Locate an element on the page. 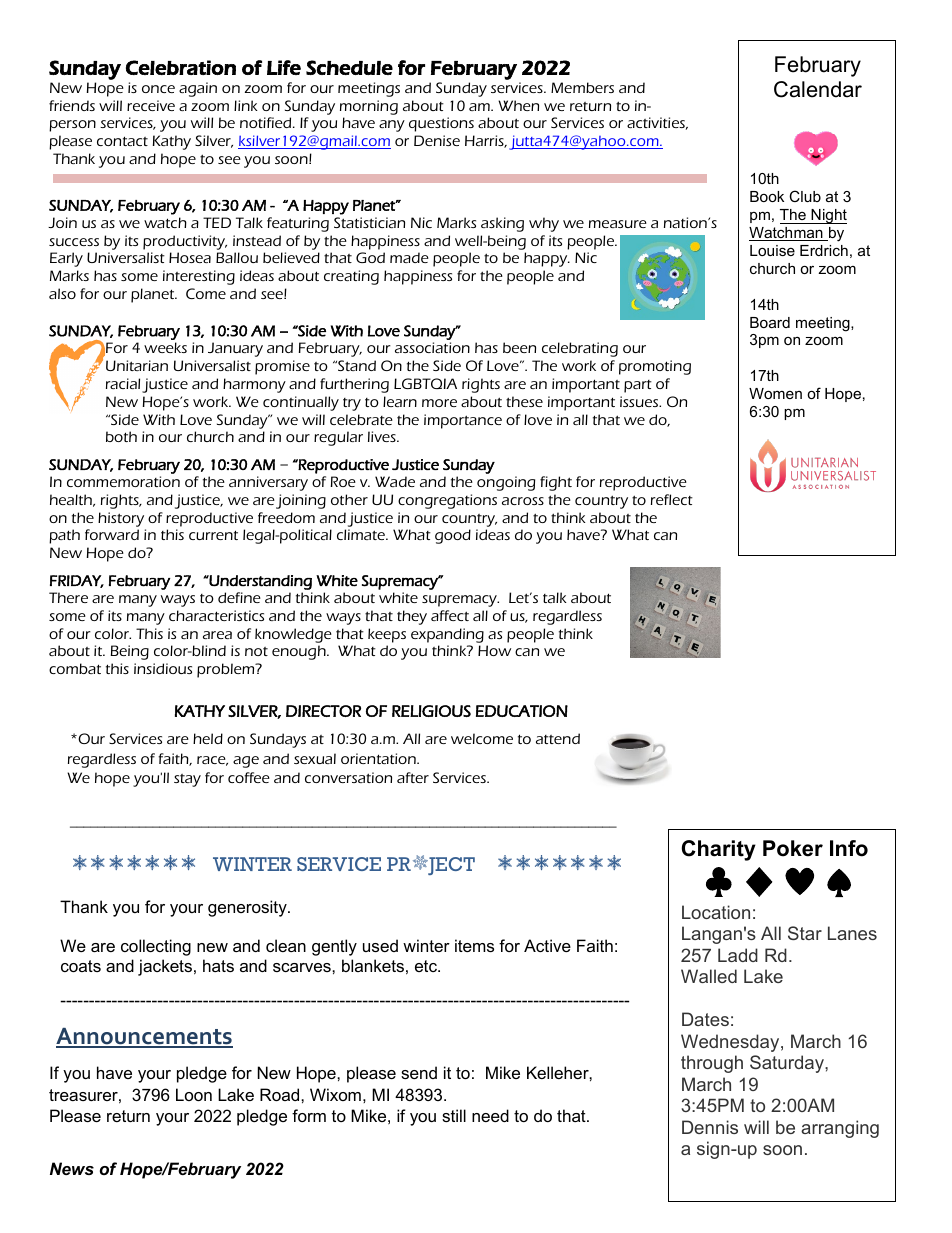 The width and height of the document is (952, 1233). Book is located at coordinates (767, 196).
